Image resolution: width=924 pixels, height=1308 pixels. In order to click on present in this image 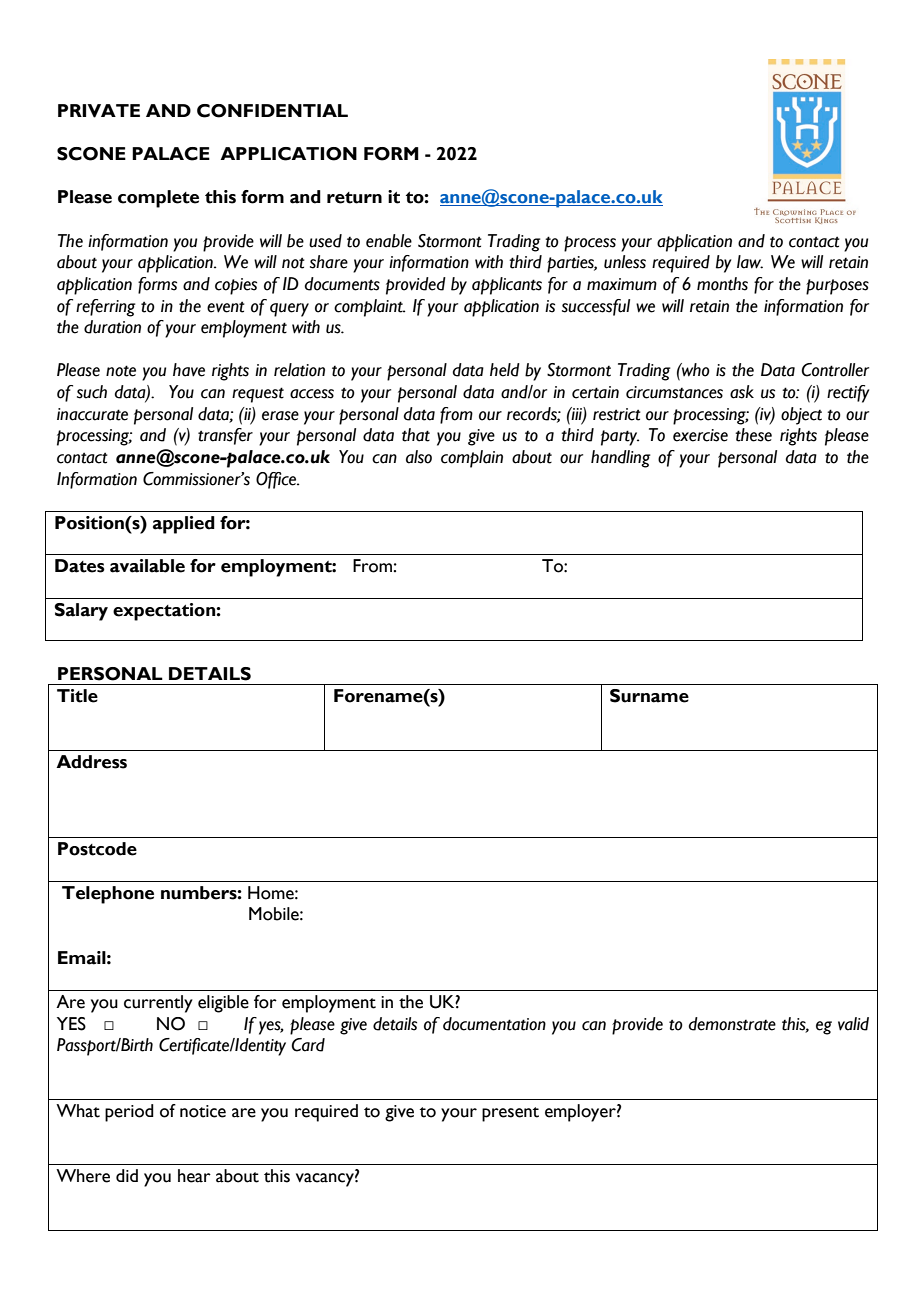, I will do `click(510, 1114)`.
